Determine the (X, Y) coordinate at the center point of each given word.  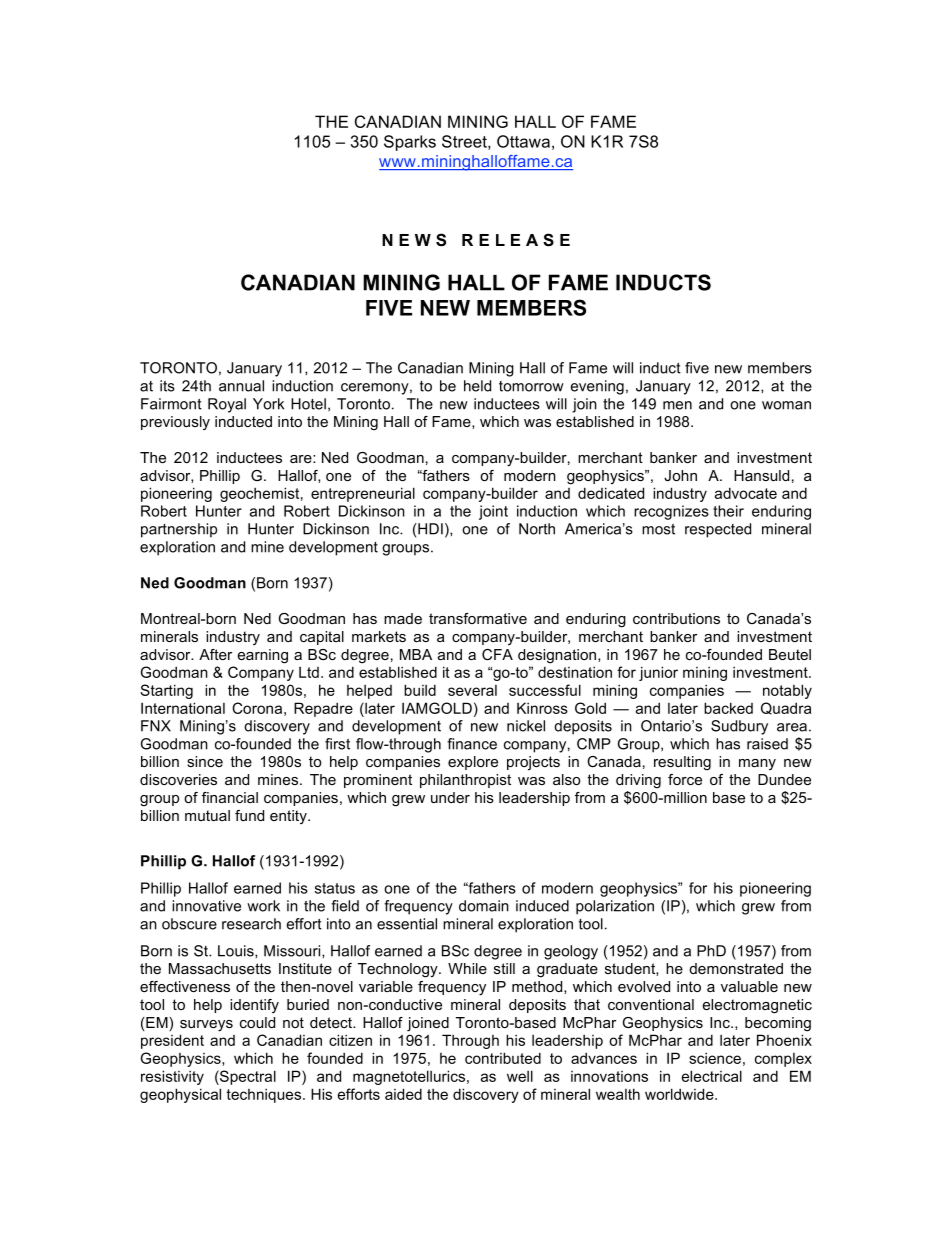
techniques (265, 1096)
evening (597, 387)
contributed (503, 1058)
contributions (676, 618)
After (215, 654)
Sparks (410, 143)
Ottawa (523, 141)
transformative (478, 618)
